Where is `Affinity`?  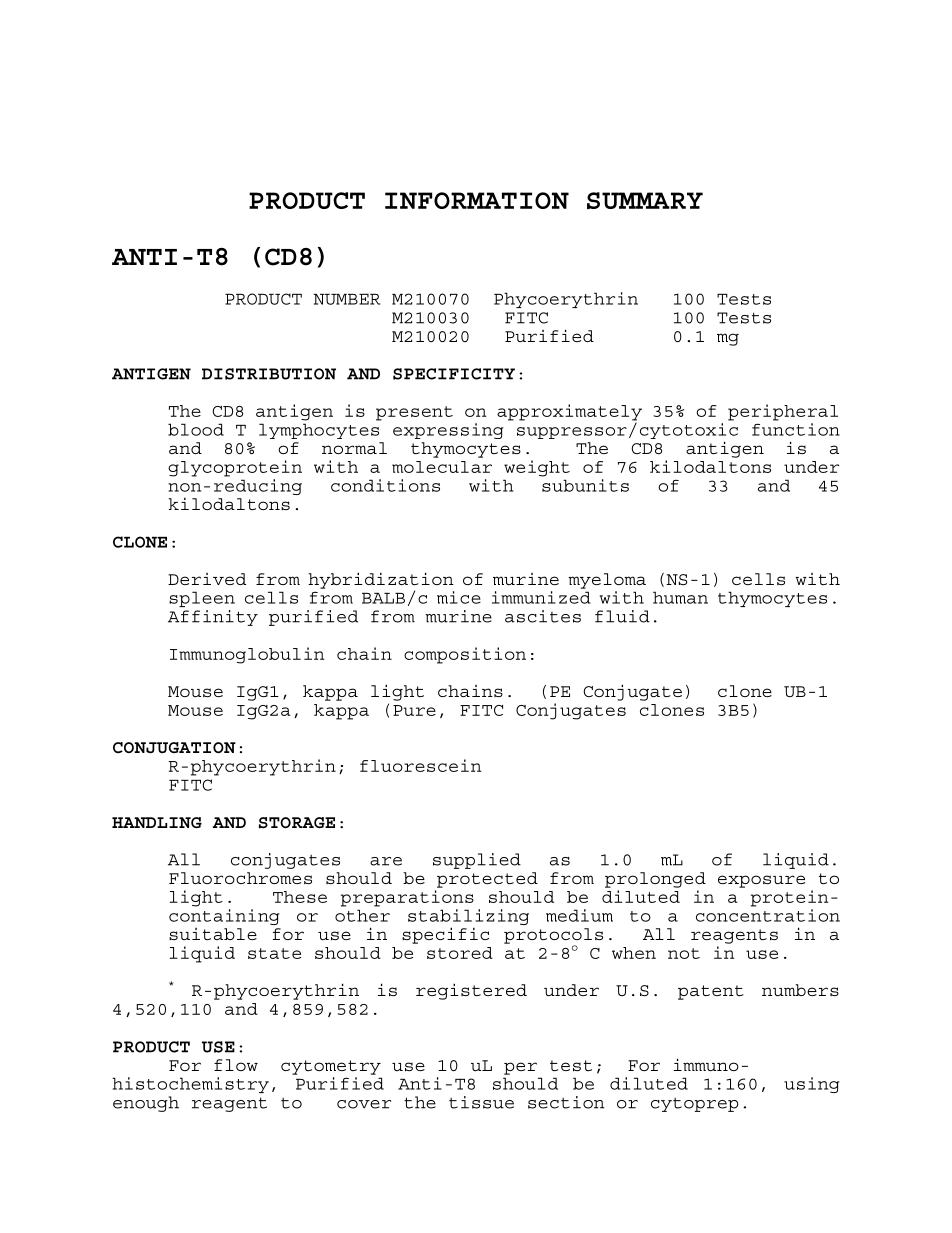 Affinity is located at coordinates (213, 618).
